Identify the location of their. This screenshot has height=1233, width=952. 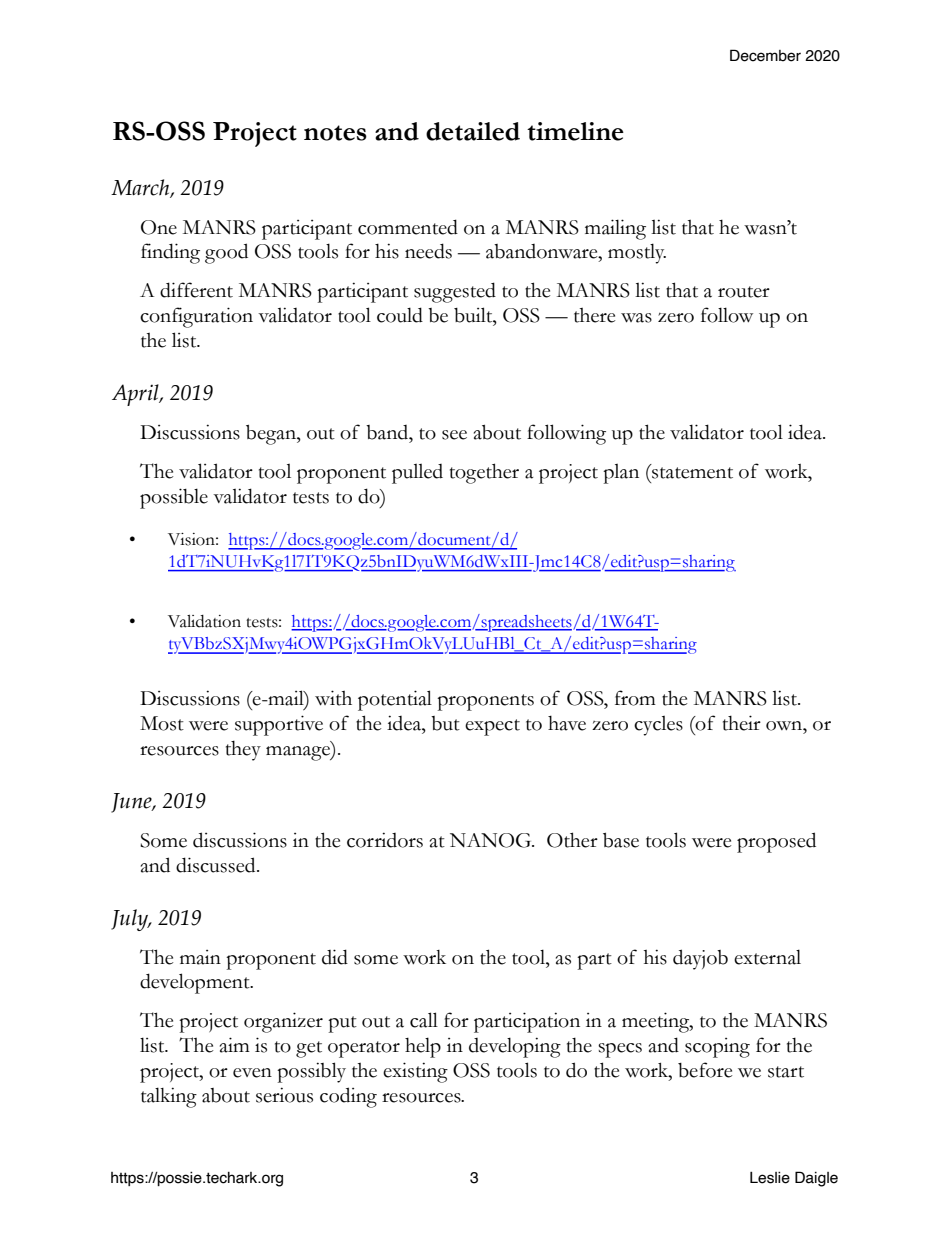
(742, 723).
